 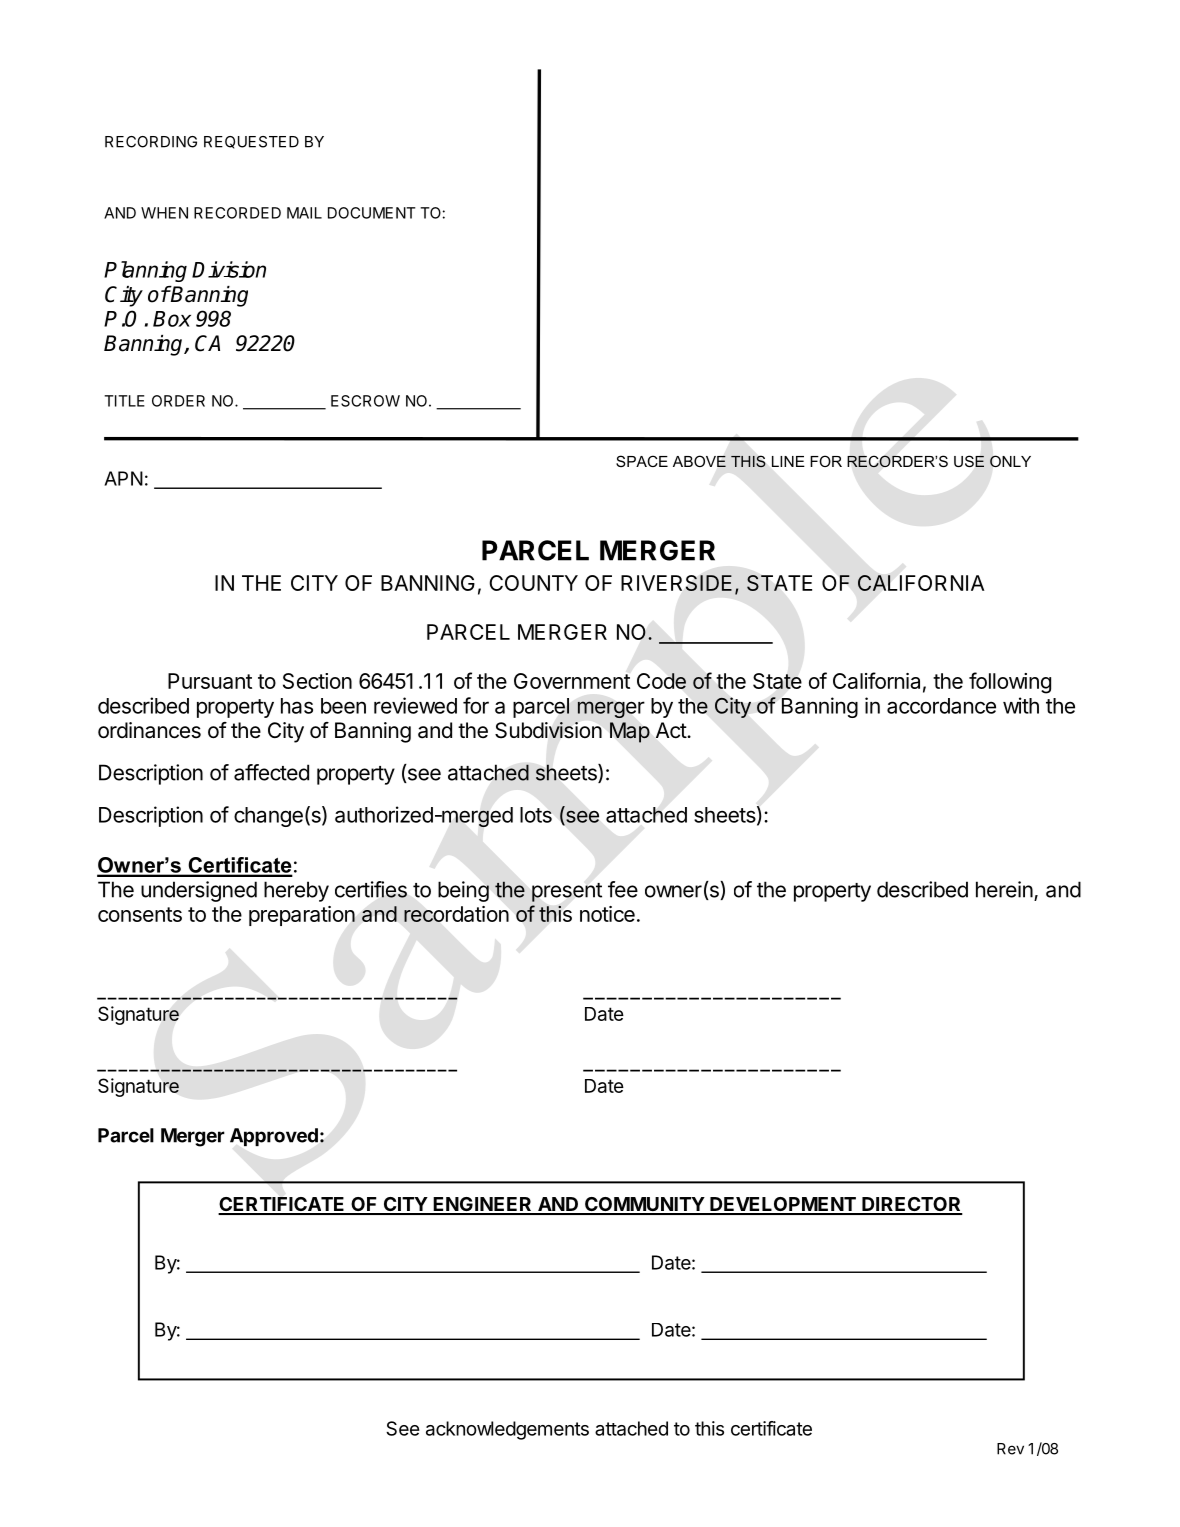 What do you see at coordinates (783, 1205) in the screenshot?
I see `DEVELOPMENT` at bounding box center [783, 1205].
